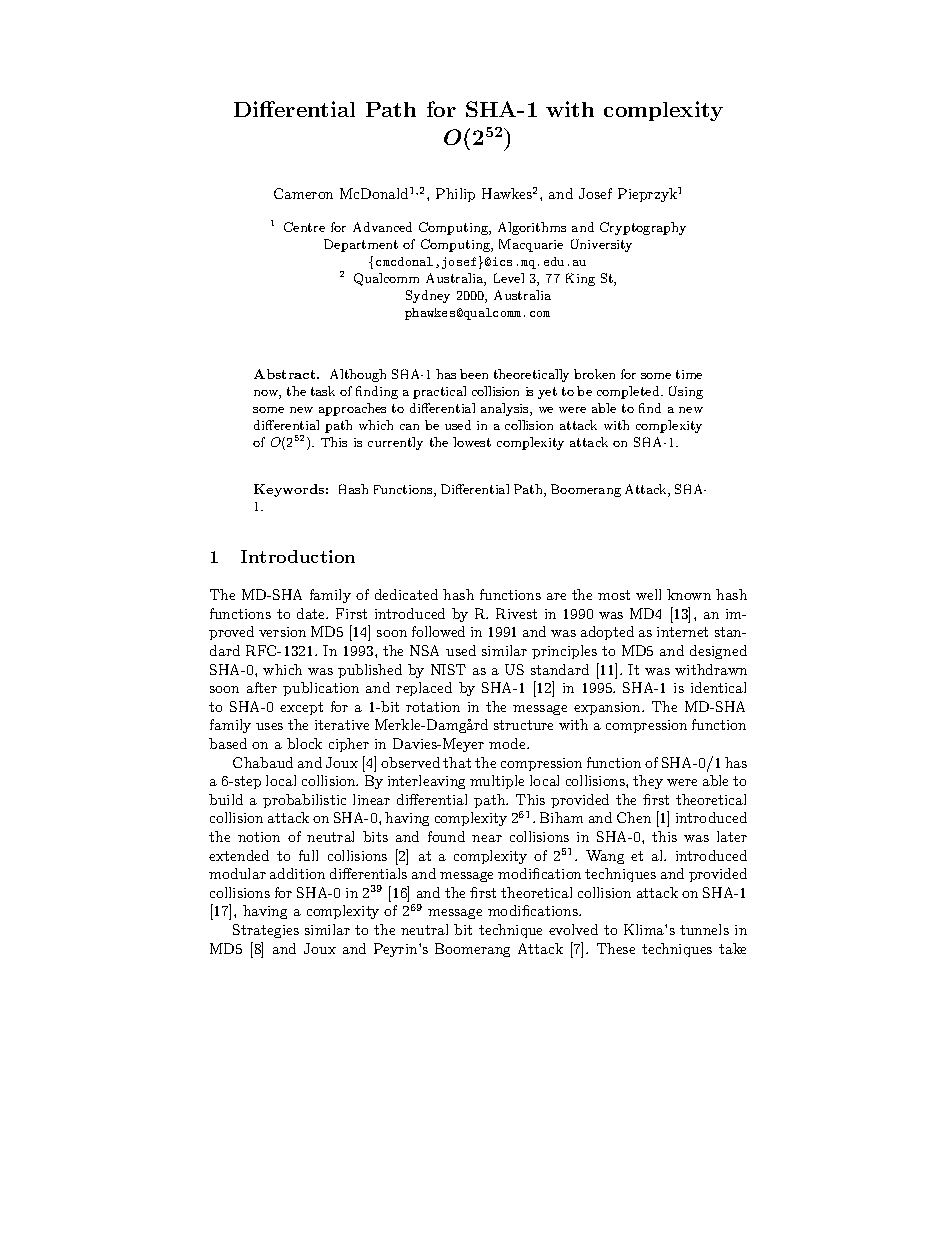  What do you see at coordinates (298, 556) in the screenshot?
I see `Introduction` at bounding box center [298, 556].
